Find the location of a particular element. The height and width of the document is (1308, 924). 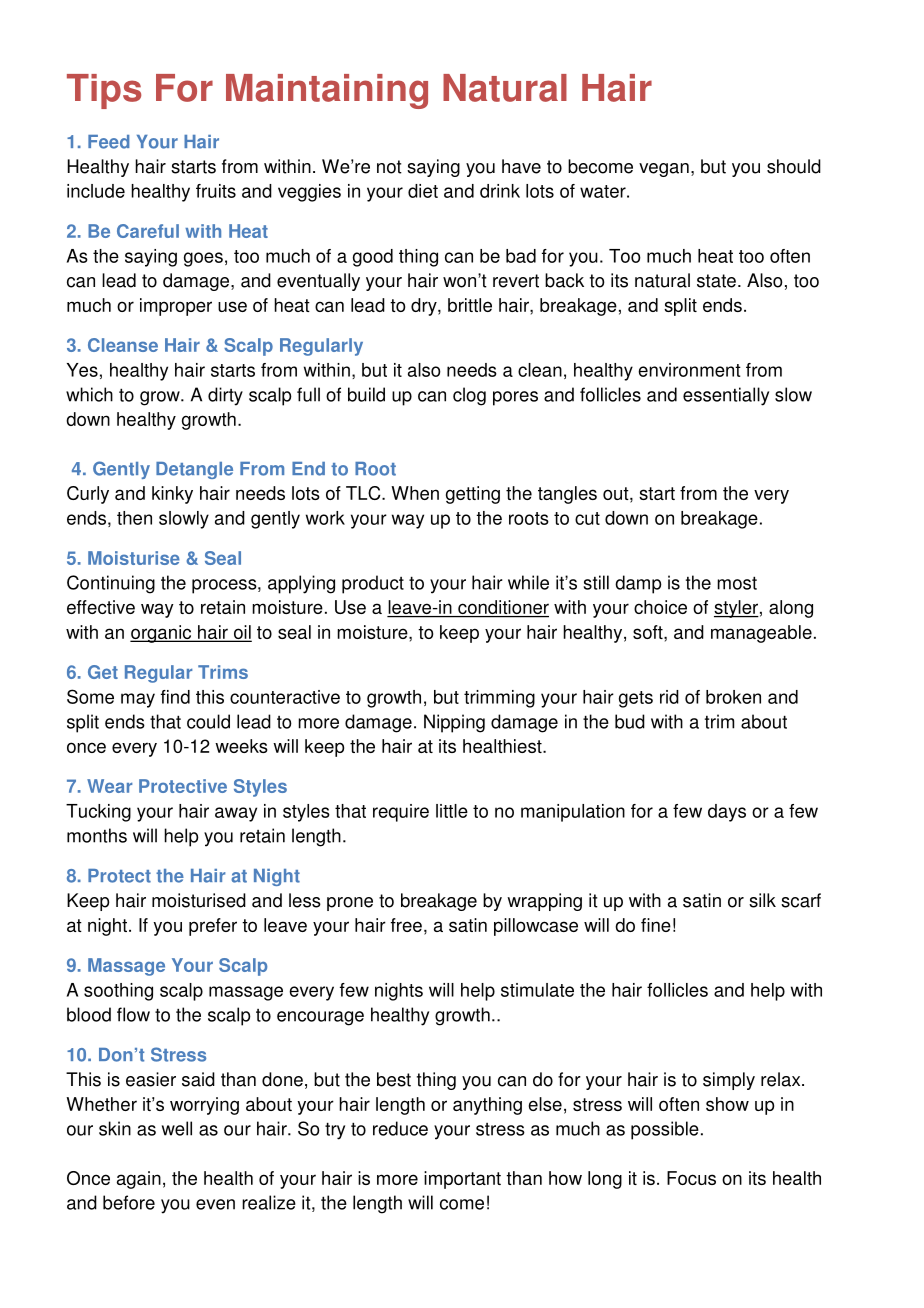

not is located at coordinates (389, 167).
